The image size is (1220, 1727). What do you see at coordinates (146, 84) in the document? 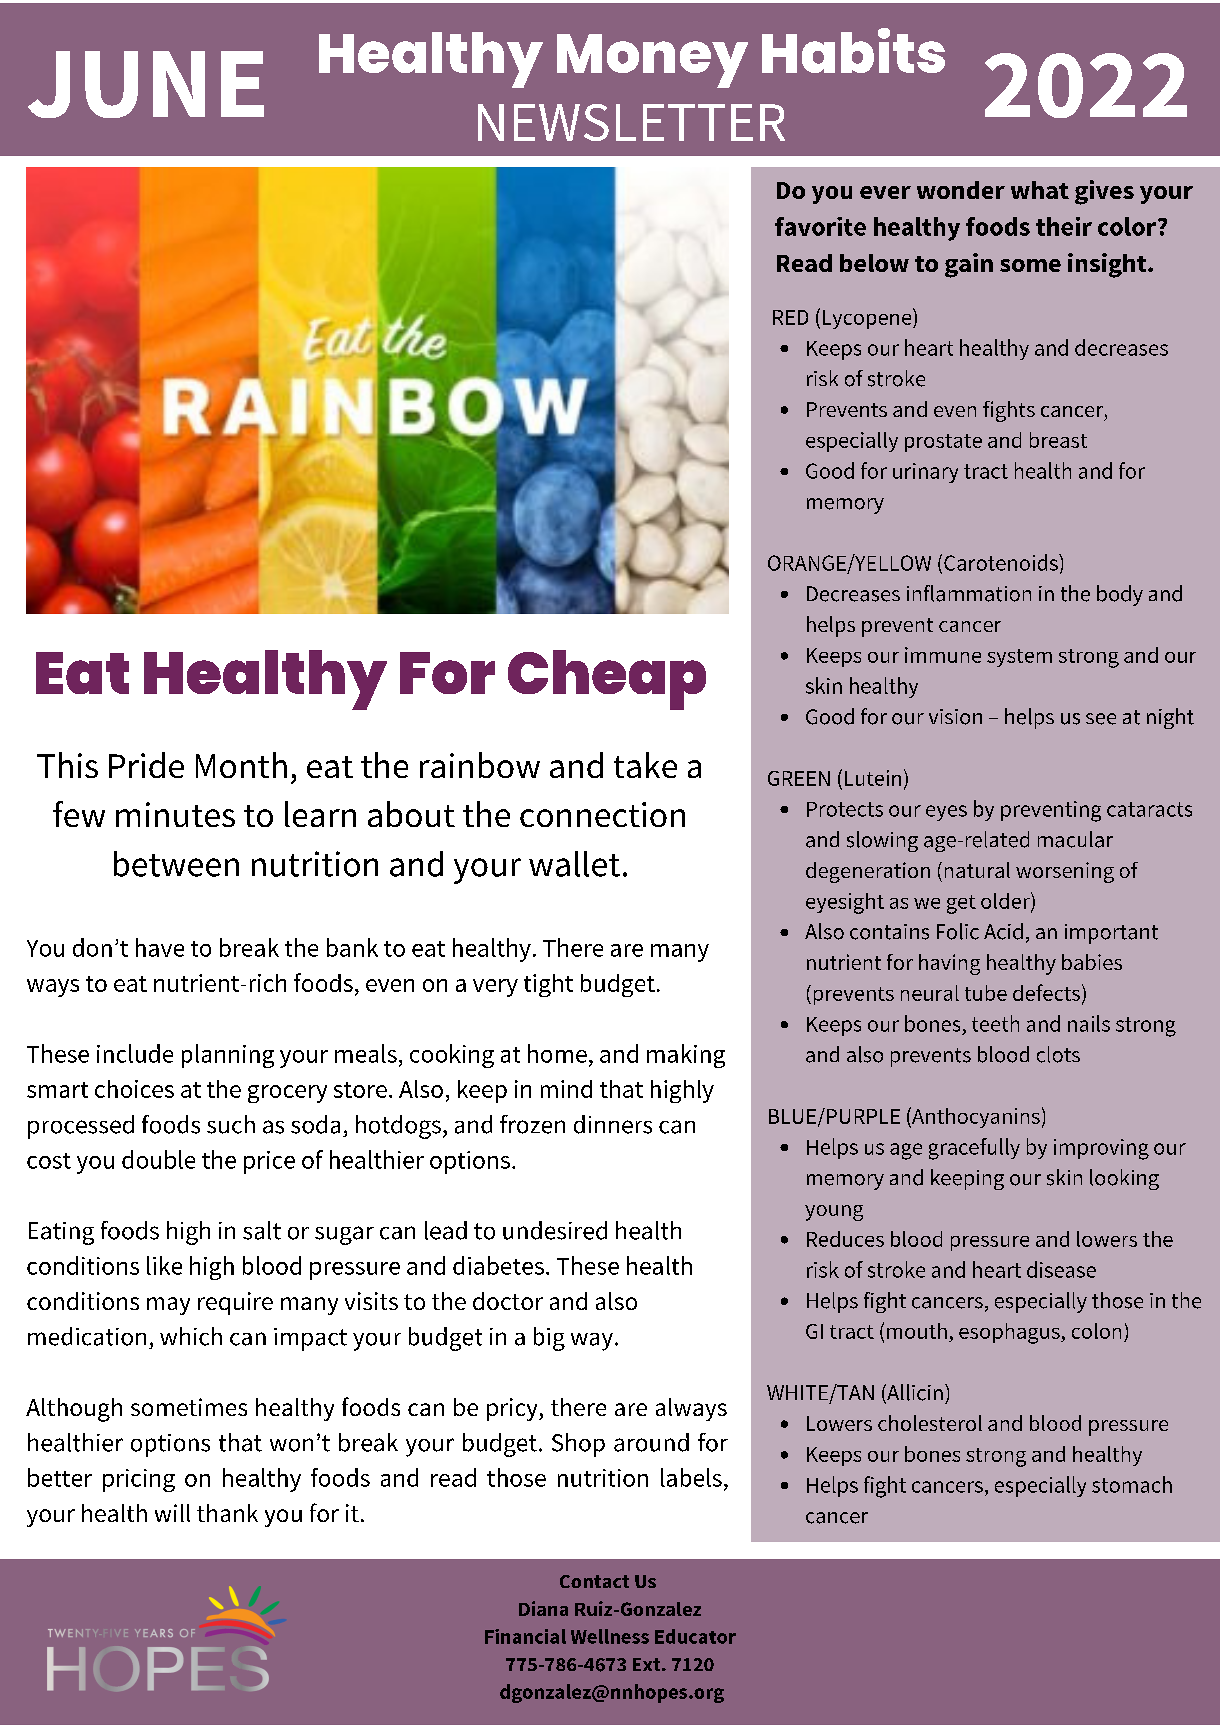
I see `JUNE` at bounding box center [146, 84].
